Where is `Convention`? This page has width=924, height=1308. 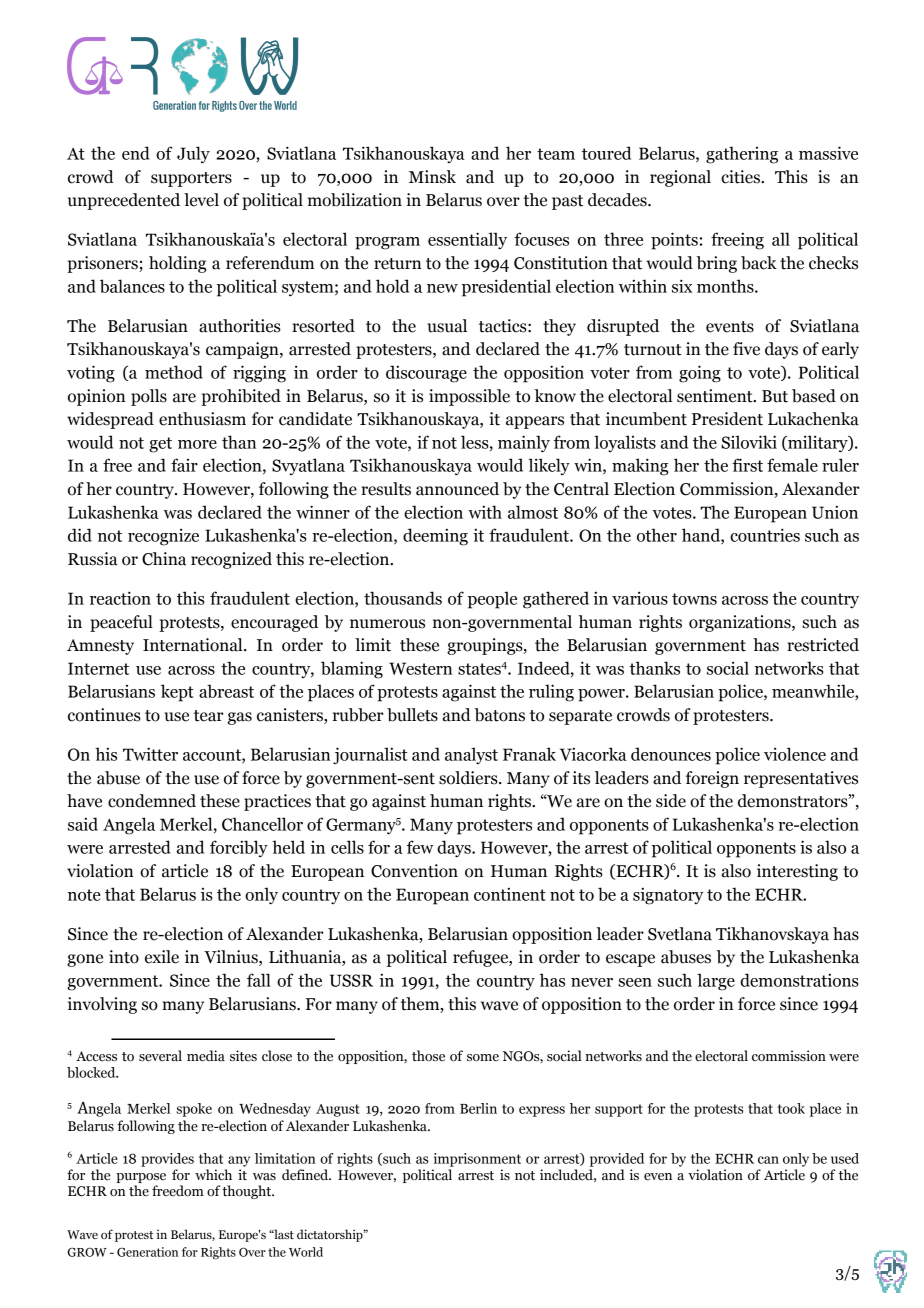
Convention is located at coordinates (414, 871).
